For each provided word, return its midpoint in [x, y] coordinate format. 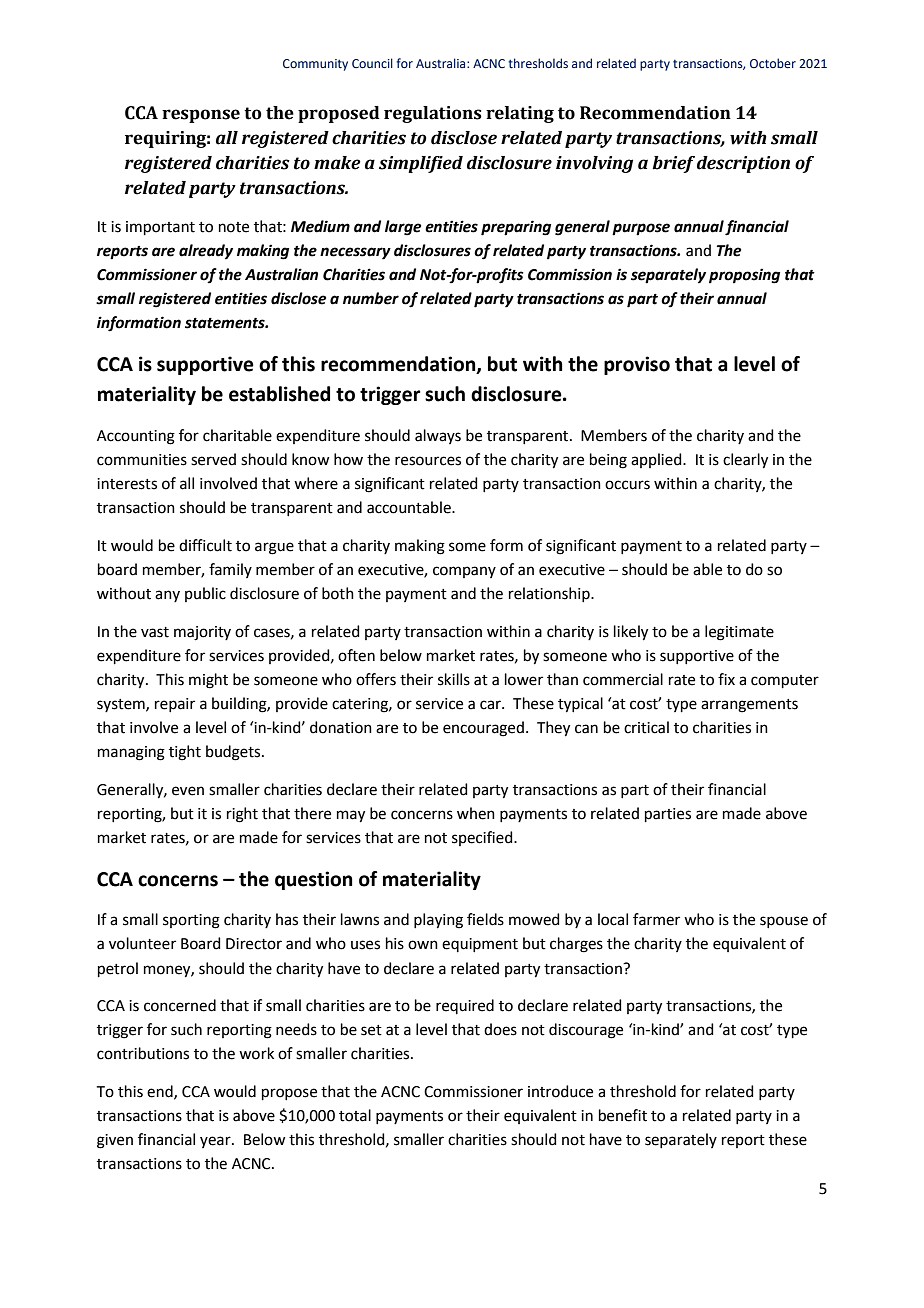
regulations [433, 114]
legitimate [739, 633]
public [205, 594]
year [216, 1142]
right [242, 815]
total [355, 1115]
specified [483, 838]
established [279, 394]
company [464, 572]
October [773, 63]
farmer [656, 919]
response [201, 116]
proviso [637, 365]
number [371, 298]
